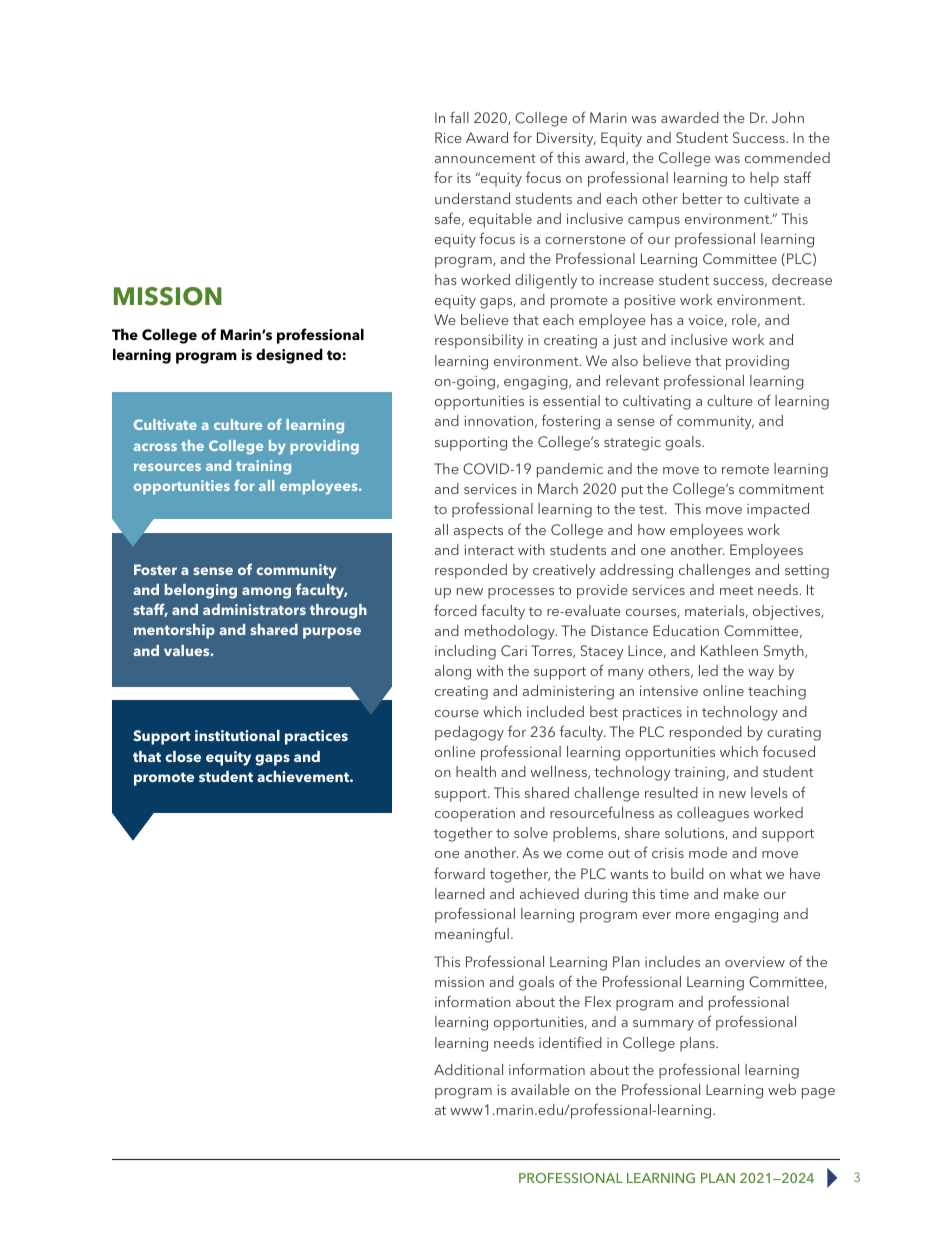 The width and height of the page is (952, 1233). Describe the element at coordinates (540, 1089) in the page. I see `available` at that location.
